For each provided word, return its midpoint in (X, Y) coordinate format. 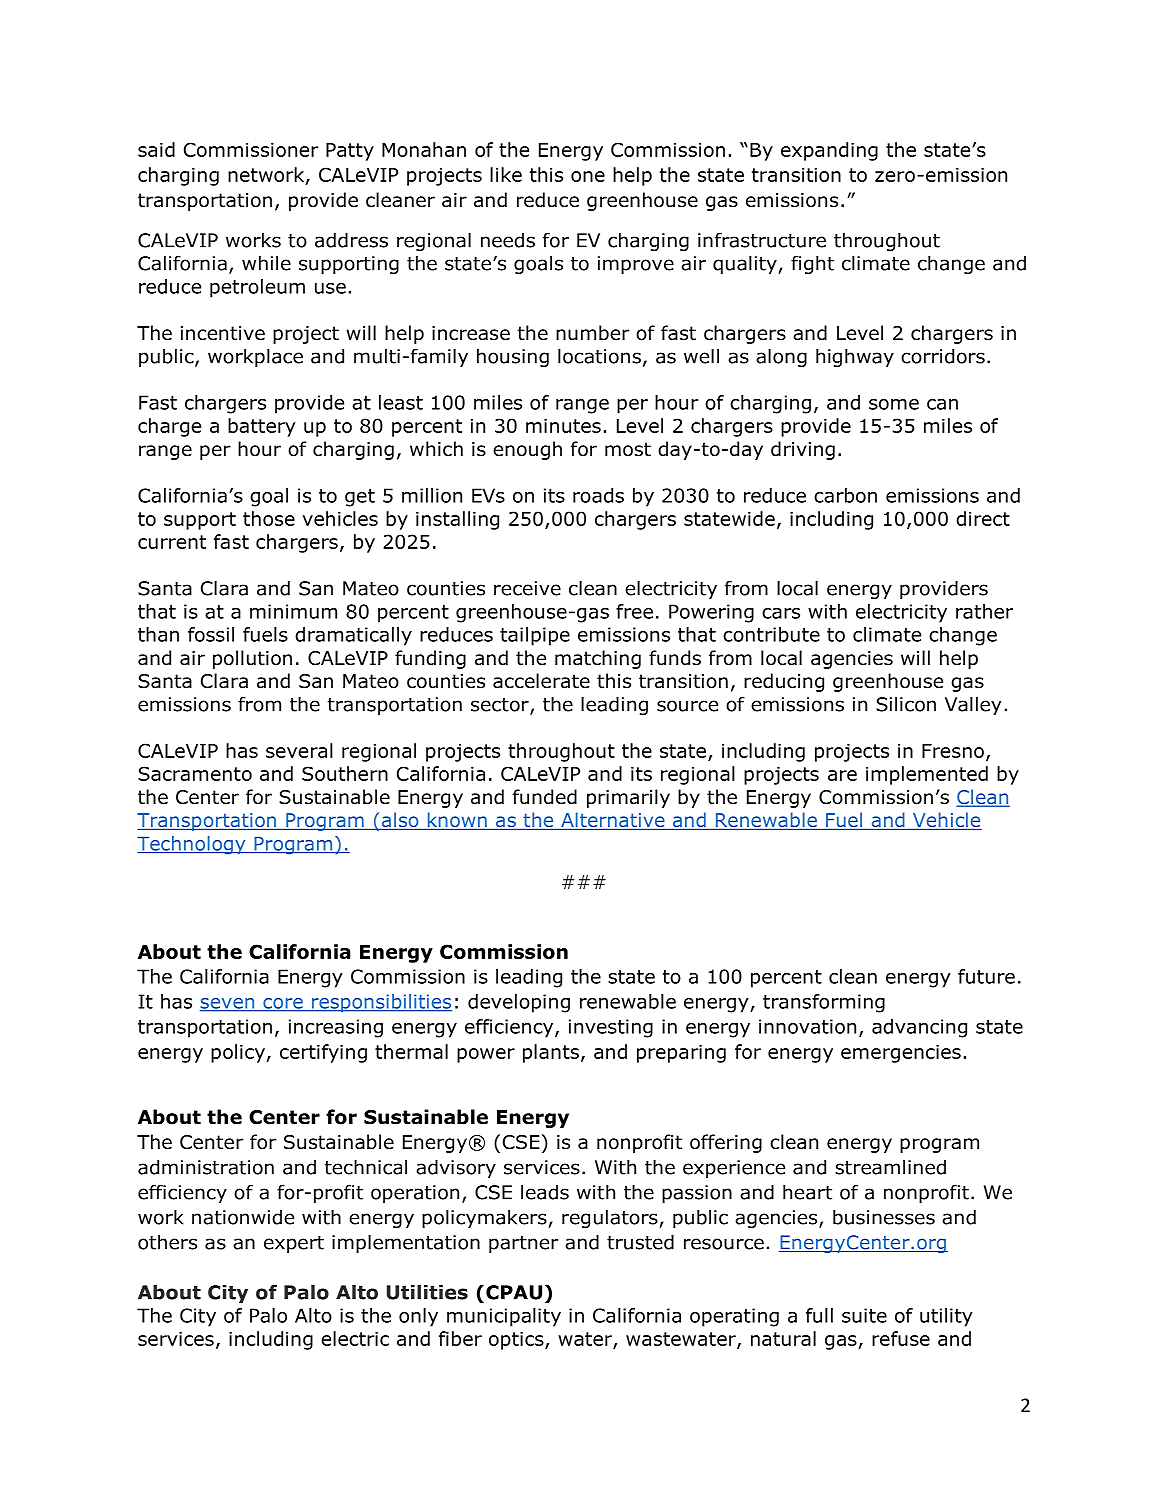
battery (261, 427)
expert (294, 1244)
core (283, 1004)
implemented (927, 775)
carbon (845, 495)
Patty (350, 152)
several (299, 750)
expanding (829, 151)
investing (611, 1028)
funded (545, 797)
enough (527, 450)
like (506, 174)
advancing (919, 1028)
